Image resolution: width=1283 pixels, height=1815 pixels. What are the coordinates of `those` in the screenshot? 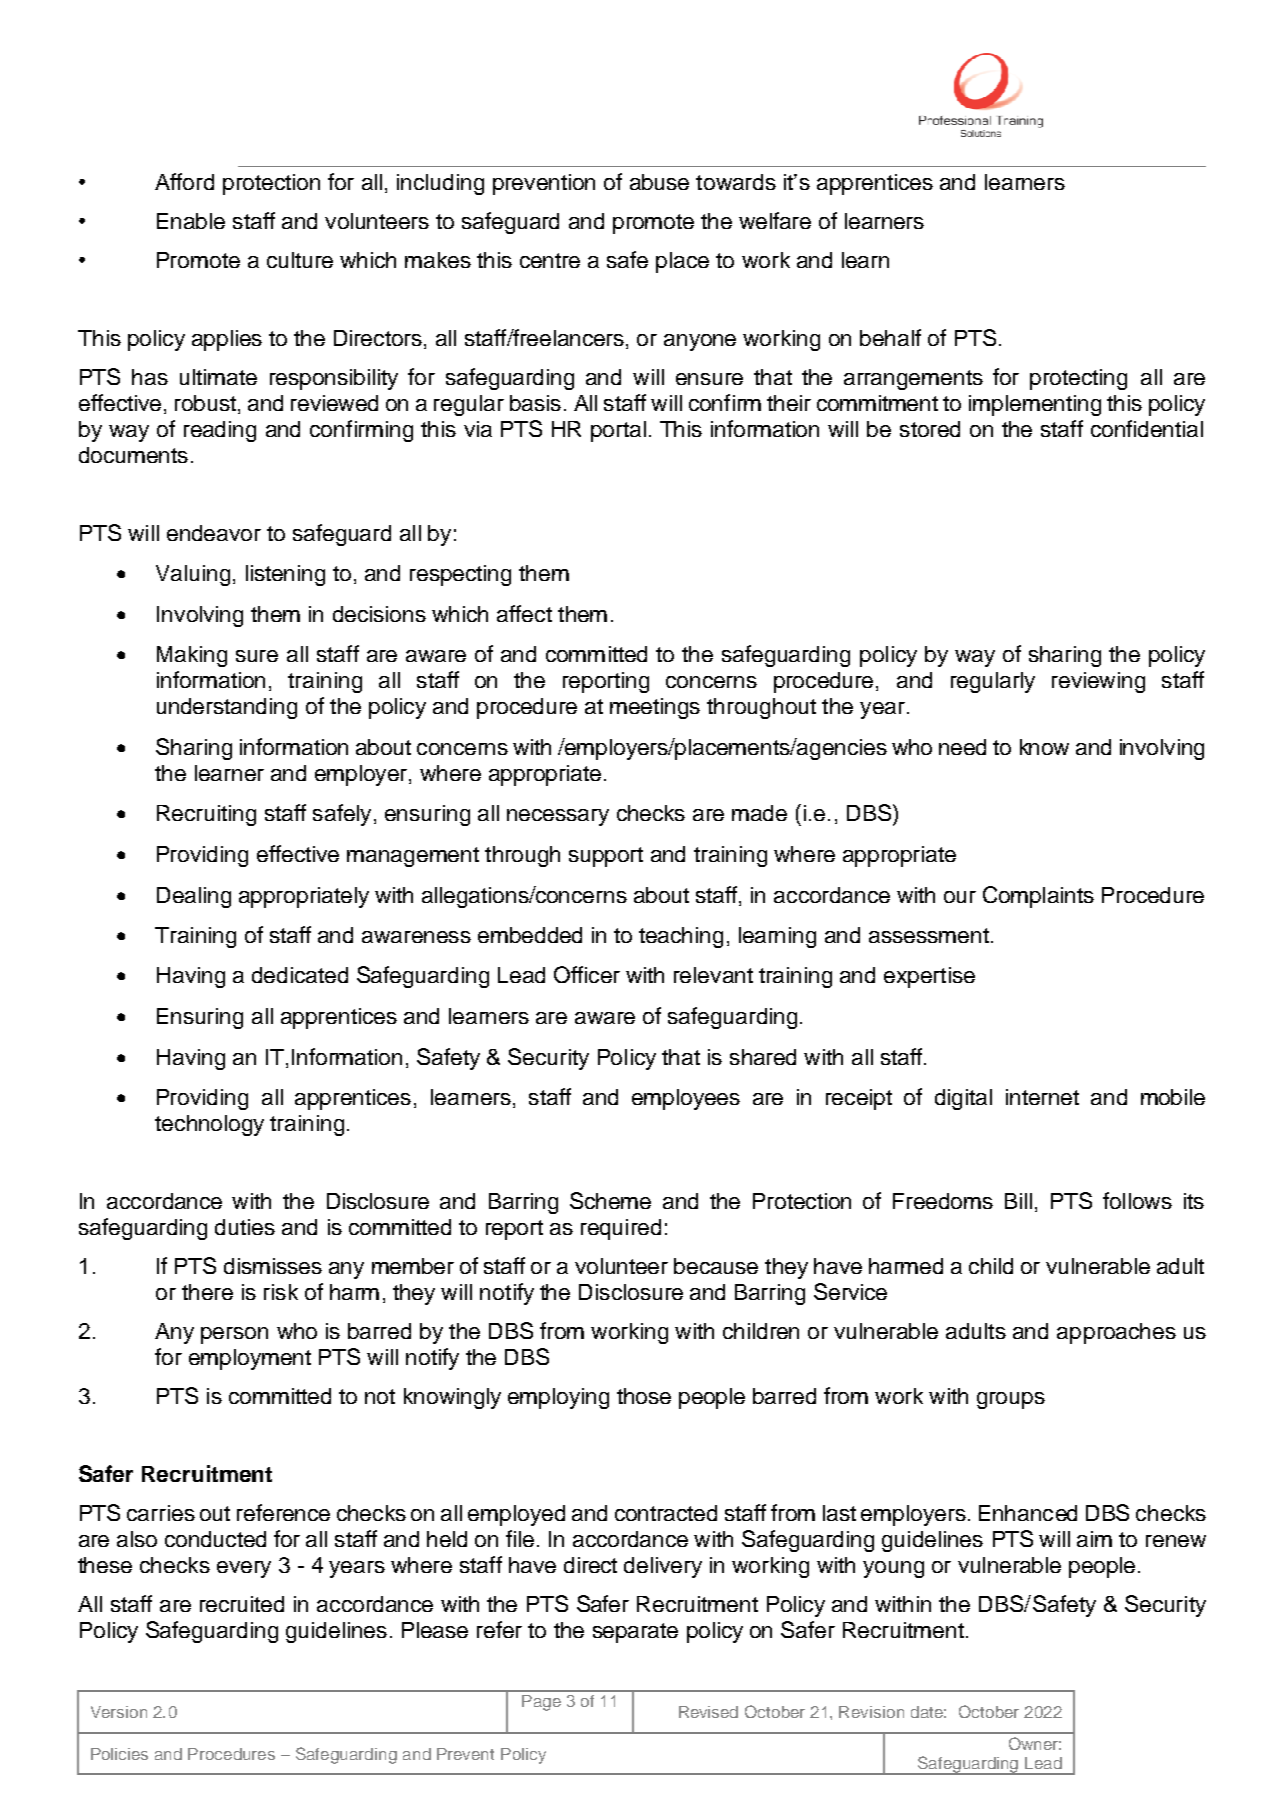 It's located at (644, 1396).
